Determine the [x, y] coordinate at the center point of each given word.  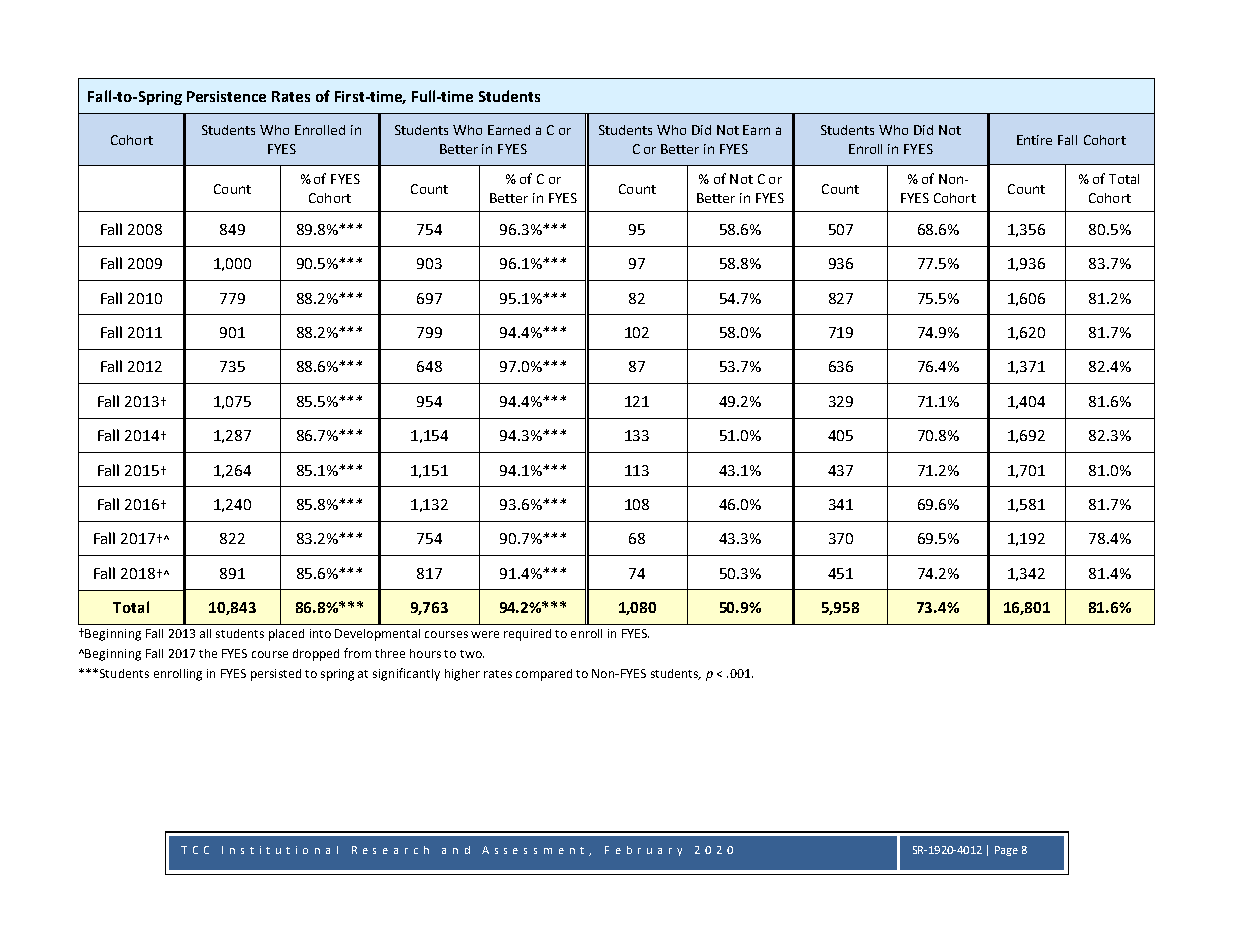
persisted [276, 675]
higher [462, 675]
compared [544, 675]
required [527, 635]
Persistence [226, 96]
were [485, 634]
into [320, 633]
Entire [1034, 140]
